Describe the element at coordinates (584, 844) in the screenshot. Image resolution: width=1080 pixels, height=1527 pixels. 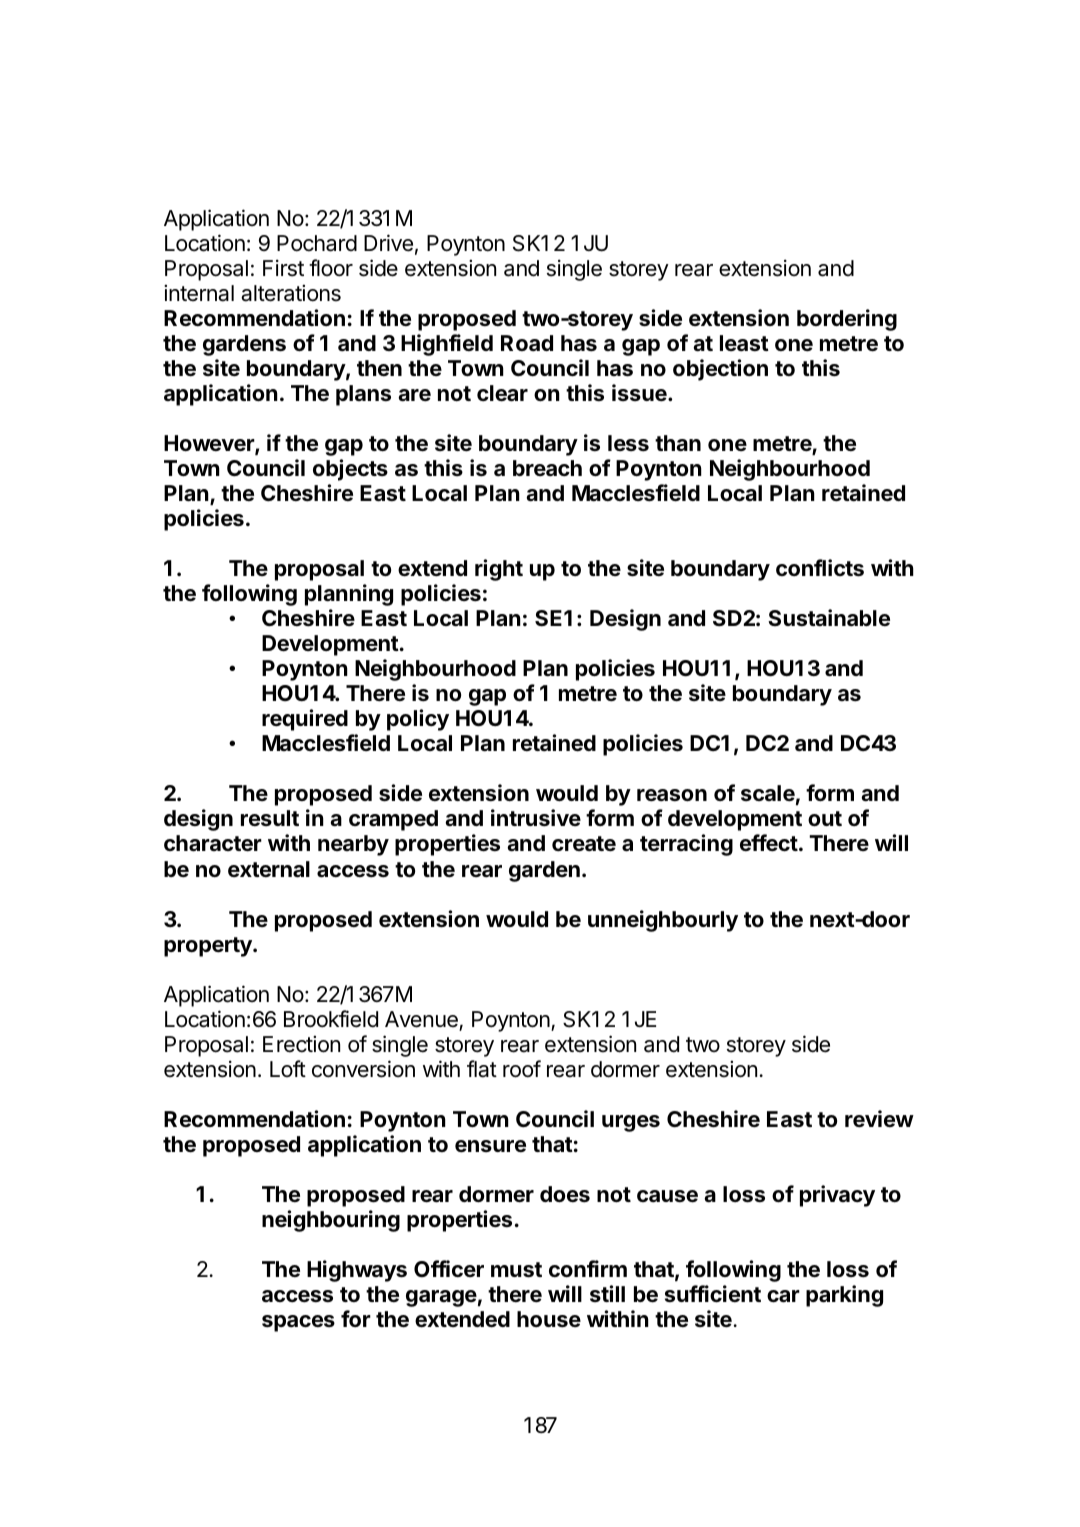
I see `create` at that location.
